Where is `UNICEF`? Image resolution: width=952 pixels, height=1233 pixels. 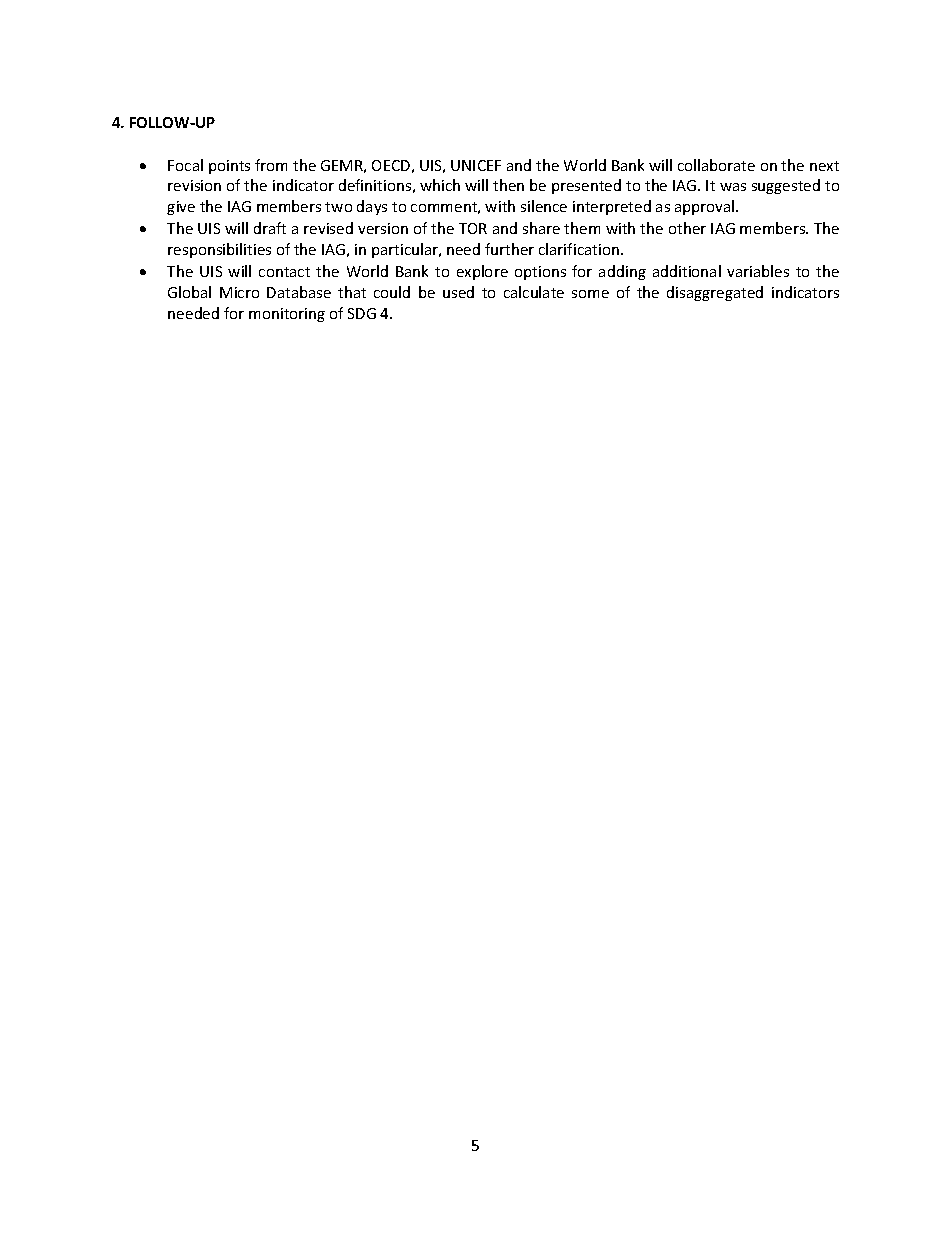
UNICEF is located at coordinates (476, 165).
